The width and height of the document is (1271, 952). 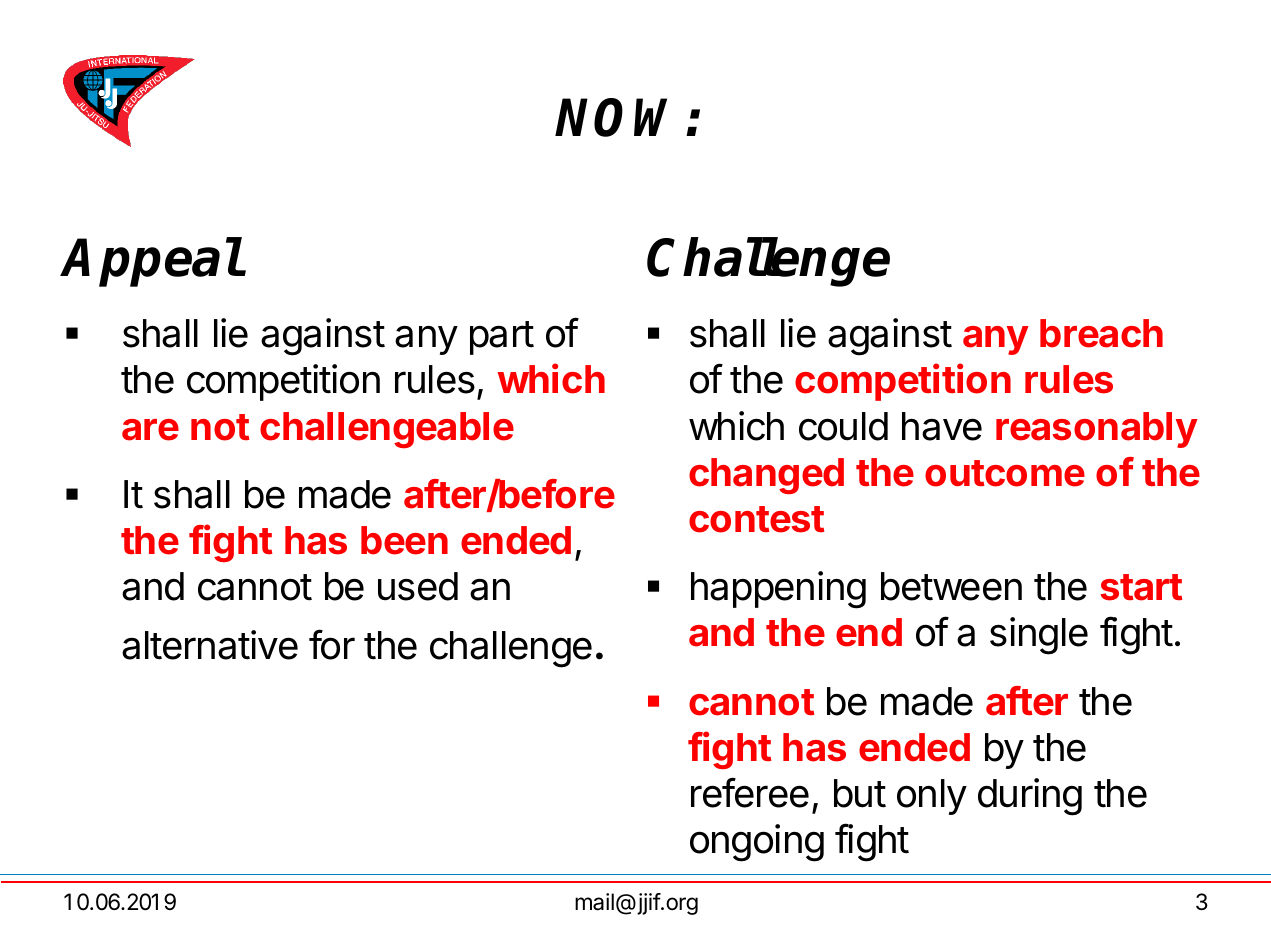 I want to click on ongoing, so click(x=757, y=843).
